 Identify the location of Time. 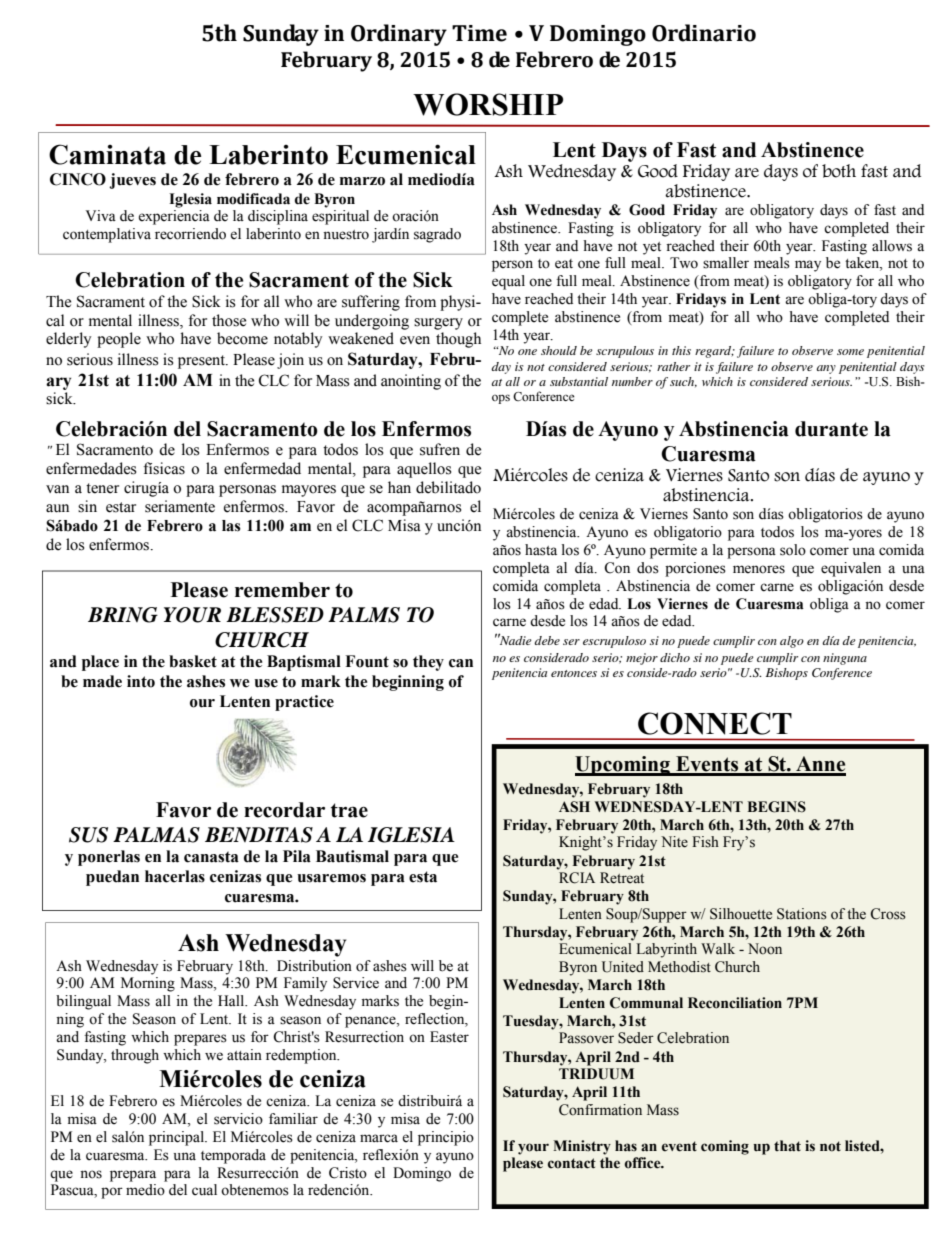
(479, 33).
